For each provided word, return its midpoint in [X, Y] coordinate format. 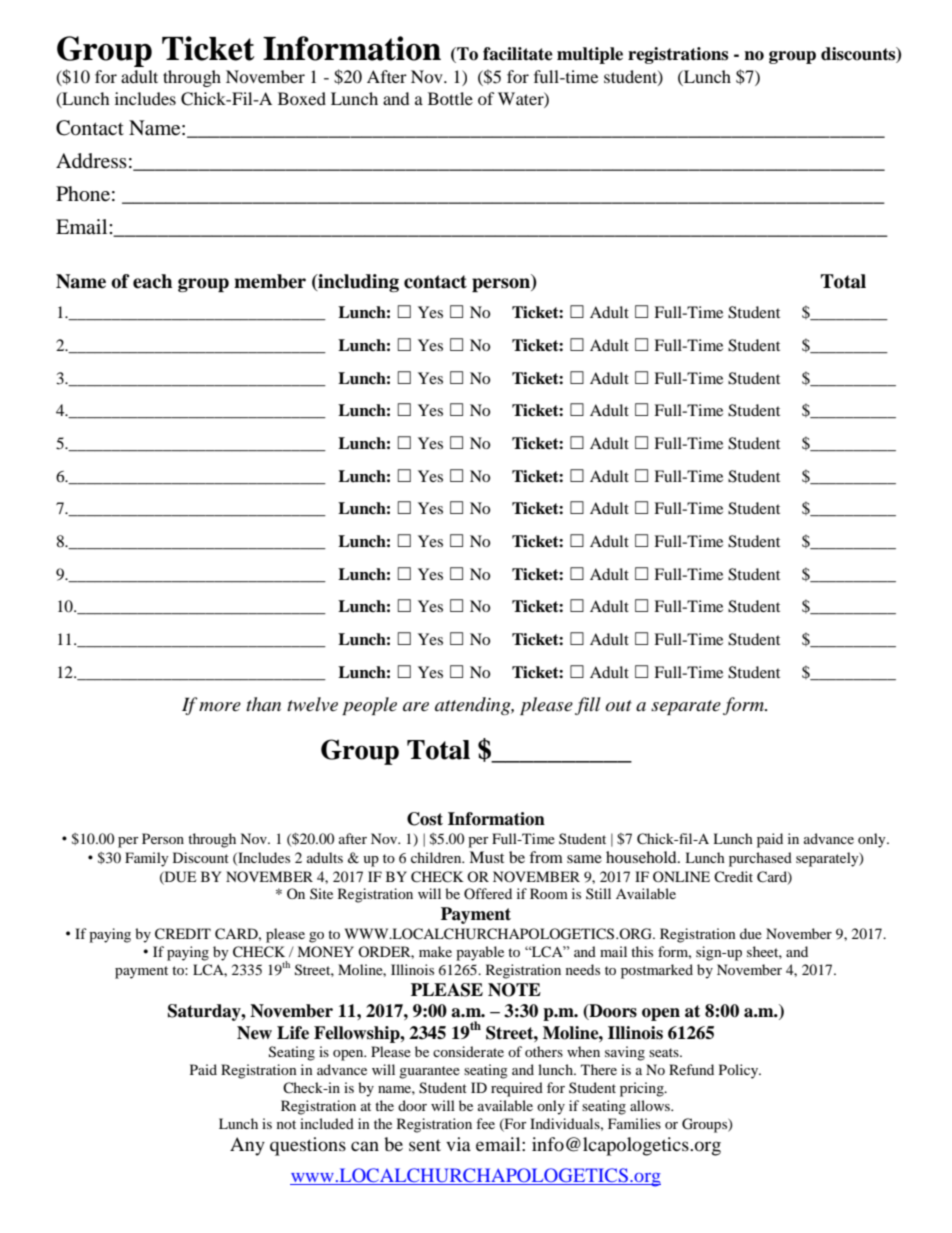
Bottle [450, 98]
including [357, 283]
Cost [425, 819]
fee [485, 1123]
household [642, 857]
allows [651, 1105]
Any [247, 1146]
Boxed [302, 98]
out [618, 706]
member [270, 281]
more [220, 707]
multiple [590, 55]
